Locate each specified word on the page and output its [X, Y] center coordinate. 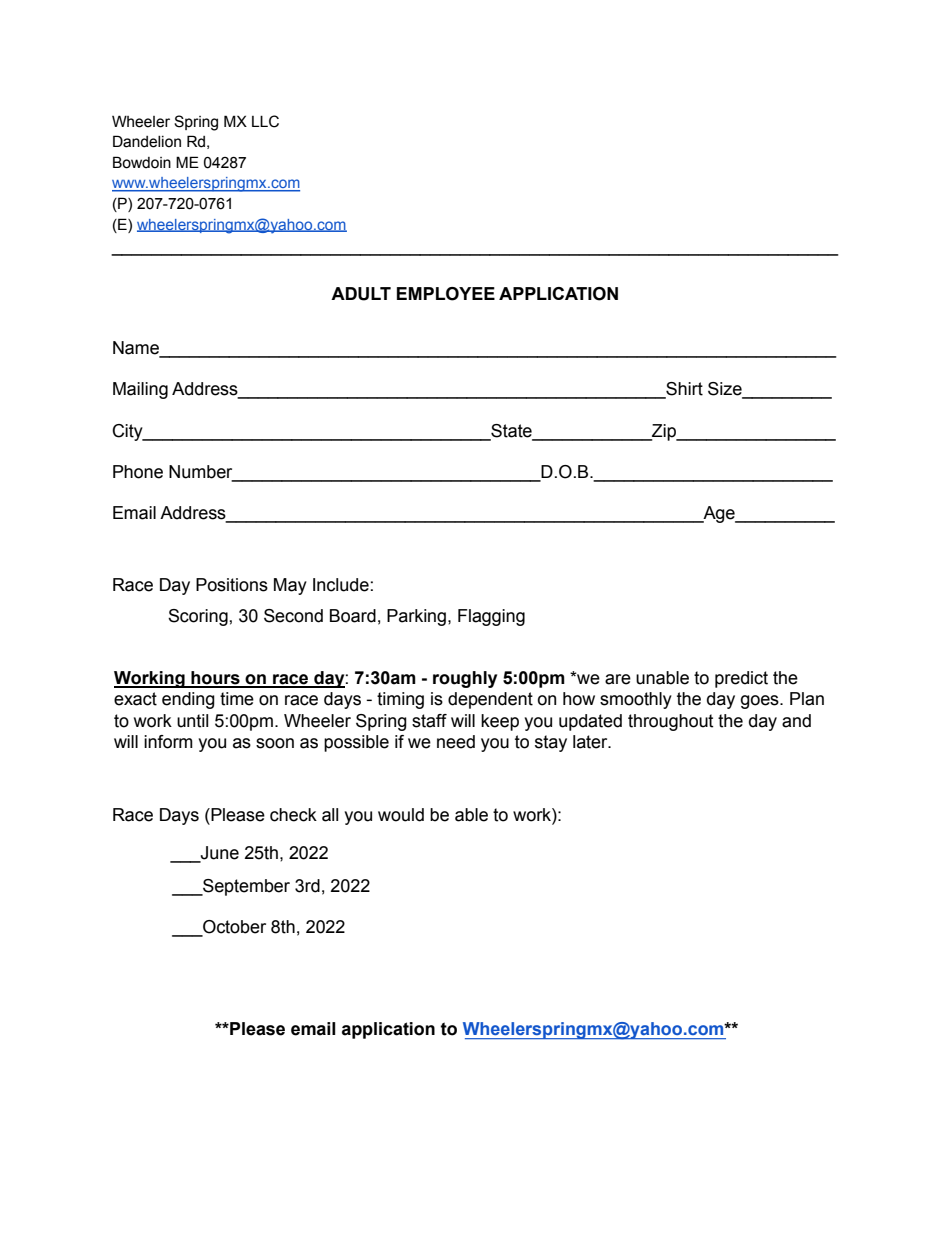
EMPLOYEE [446, 294]
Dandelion [147, 141]
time [237, 699]
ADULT [361, 294]
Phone [138, 472]
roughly [465, 679]
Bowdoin [142, 162]
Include [341, 585]
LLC [265, 121]
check [293, 815]
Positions [232, 585]
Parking [416, 617]
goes [761, 702]
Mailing [140, 390]
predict [741, 679]
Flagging [491, 617]
